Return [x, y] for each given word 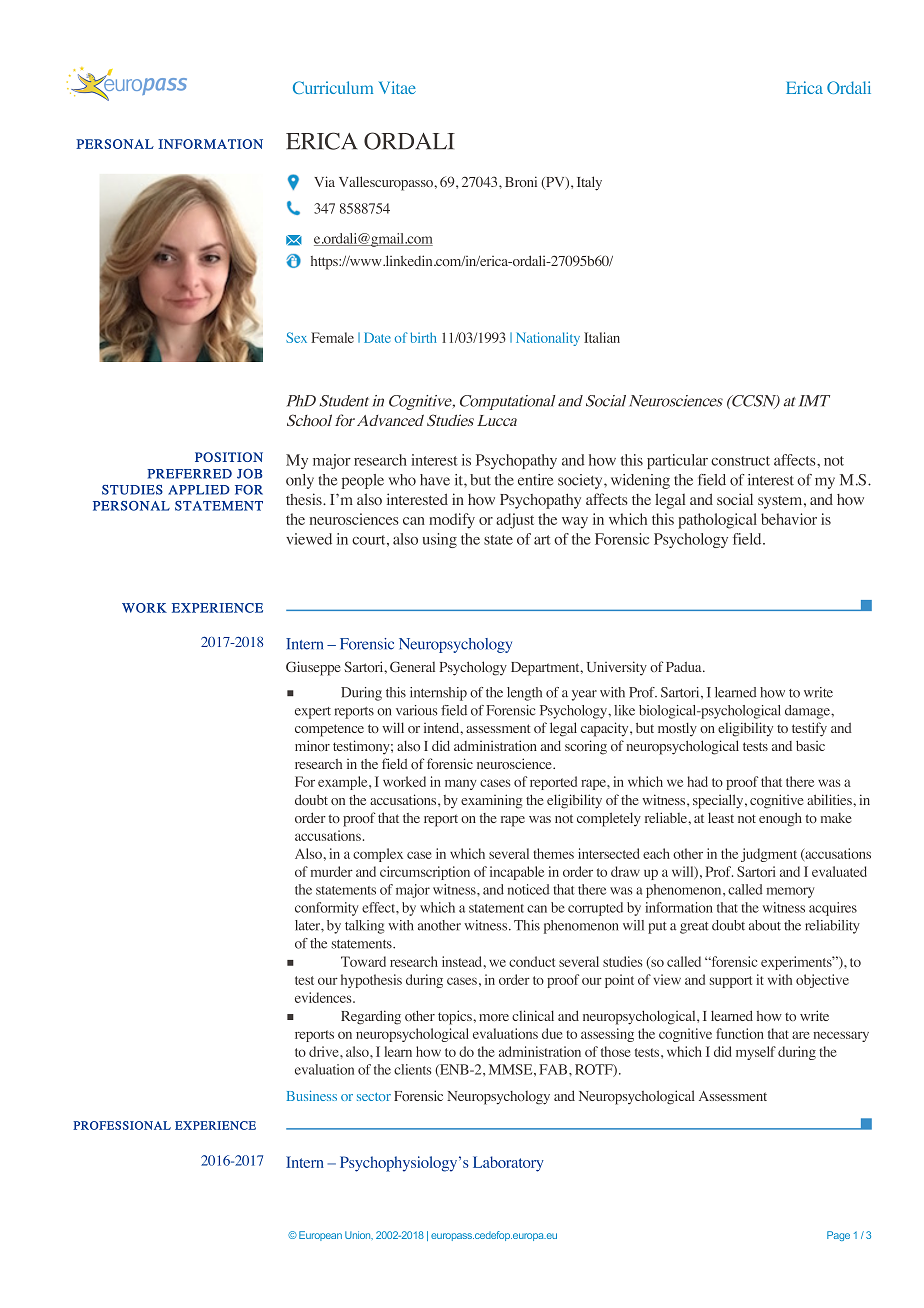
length [524, 694]
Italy [589, 183]
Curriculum [333, 87]
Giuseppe [313, 668]
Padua [685, 667]
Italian [602, 337]
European [320, 1236]
